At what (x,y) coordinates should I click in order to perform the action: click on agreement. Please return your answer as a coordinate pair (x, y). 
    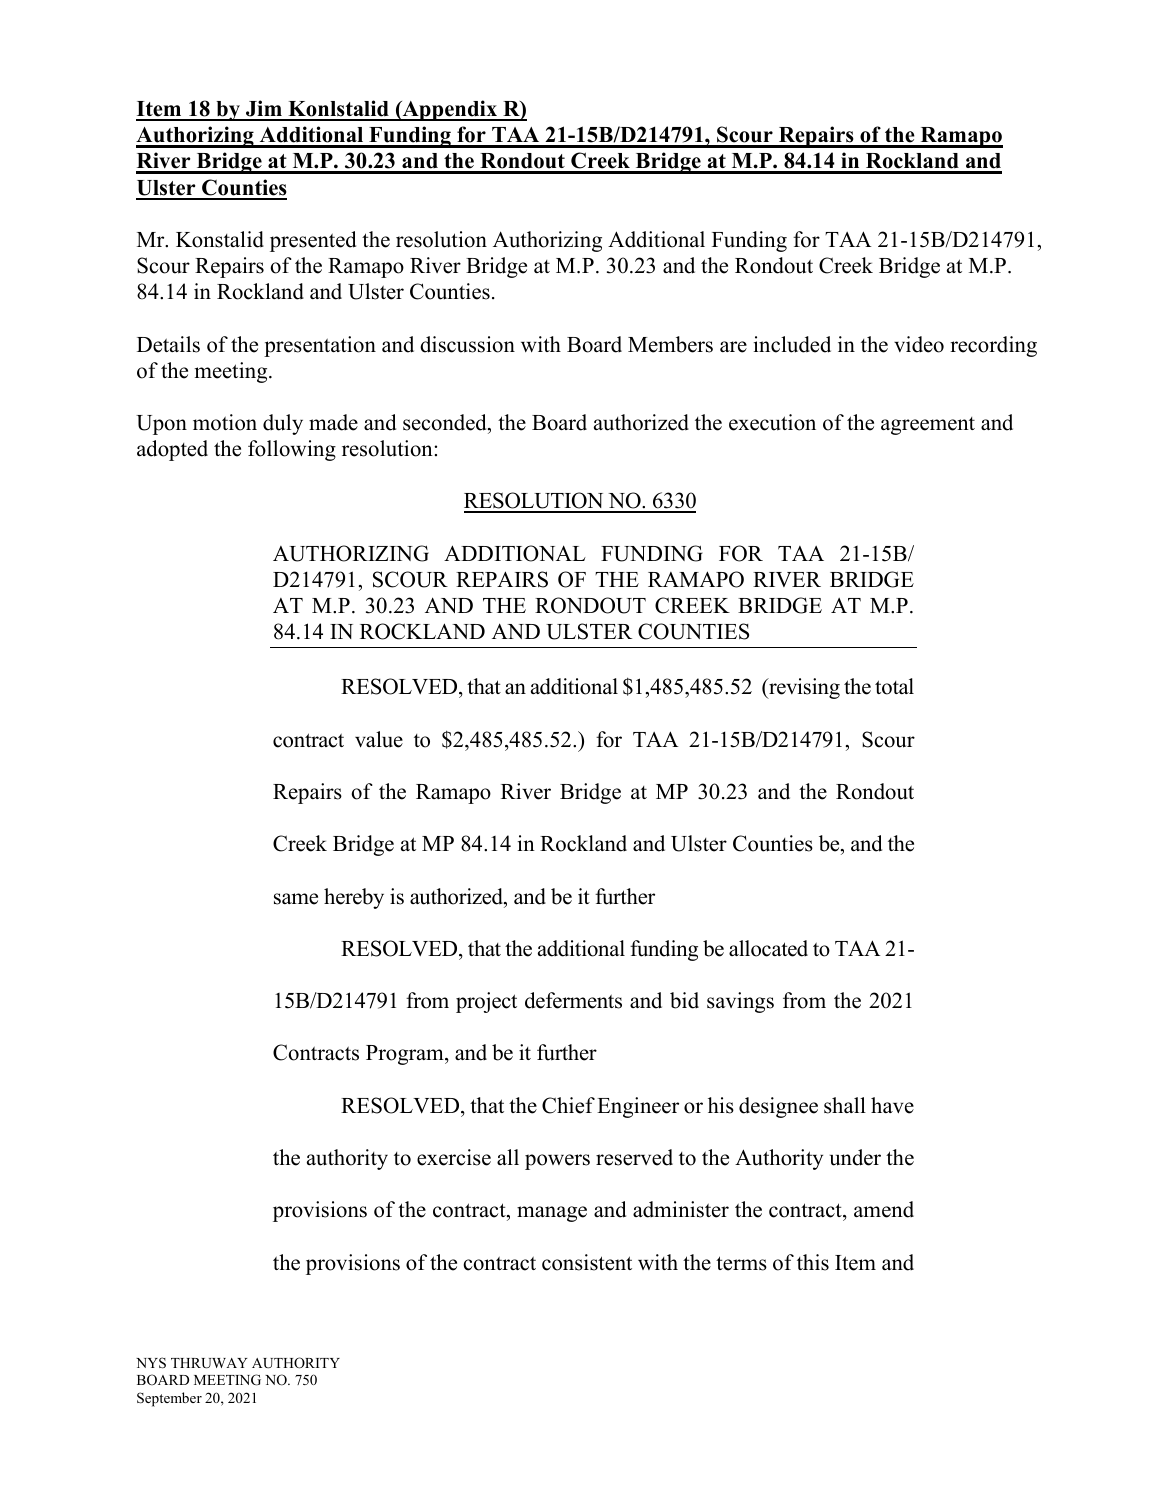
    Looking at the image, I should click on (928, 426).
